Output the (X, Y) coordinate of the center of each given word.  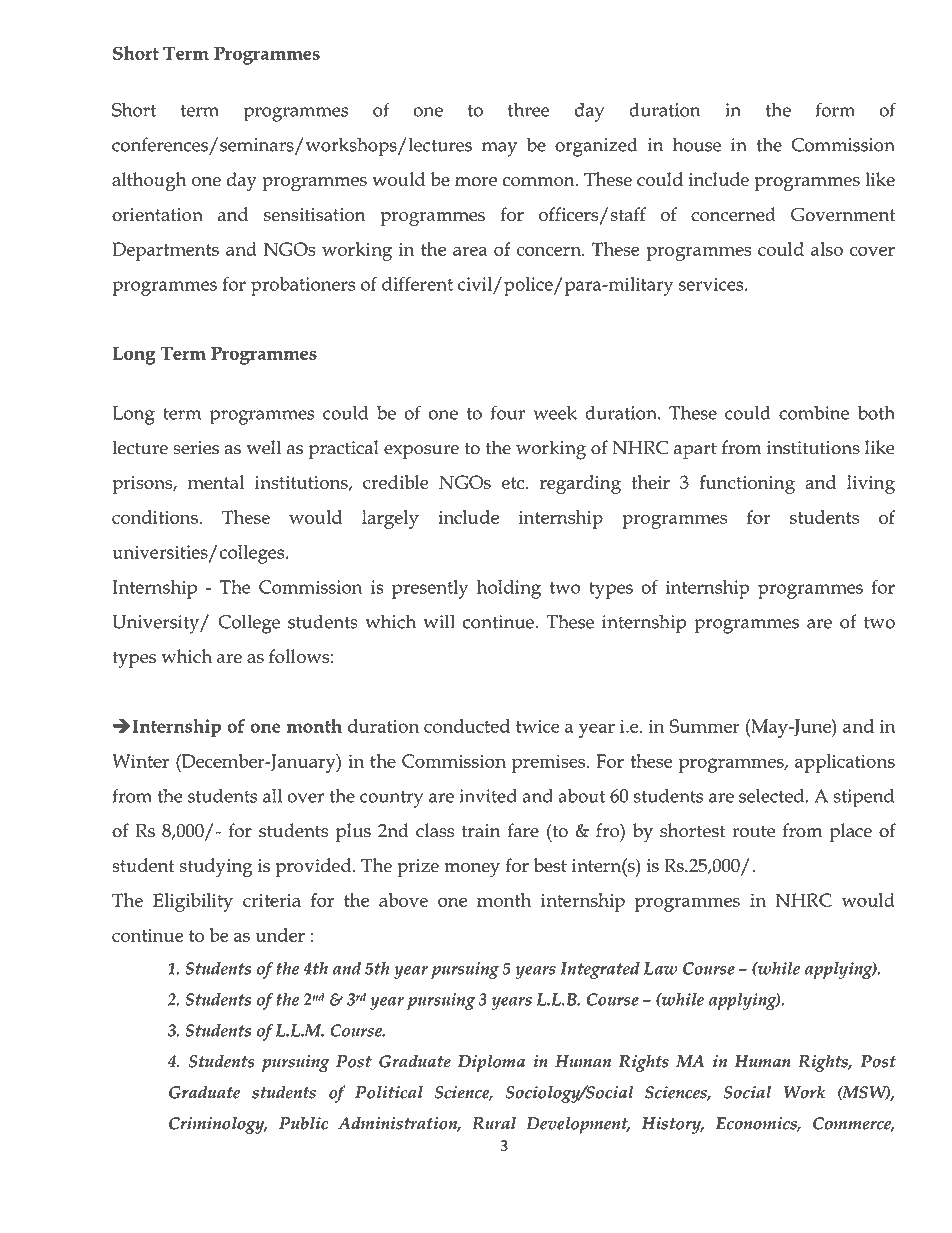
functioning (747, 484)
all (272, 796)
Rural (494, 1123)
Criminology (218, 1125)
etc (514, 483)
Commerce (853, 1124)
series (196, 448)
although (149, 182)
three (528, 110)
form (835, 109)
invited (488, 796)
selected (771, 796)
